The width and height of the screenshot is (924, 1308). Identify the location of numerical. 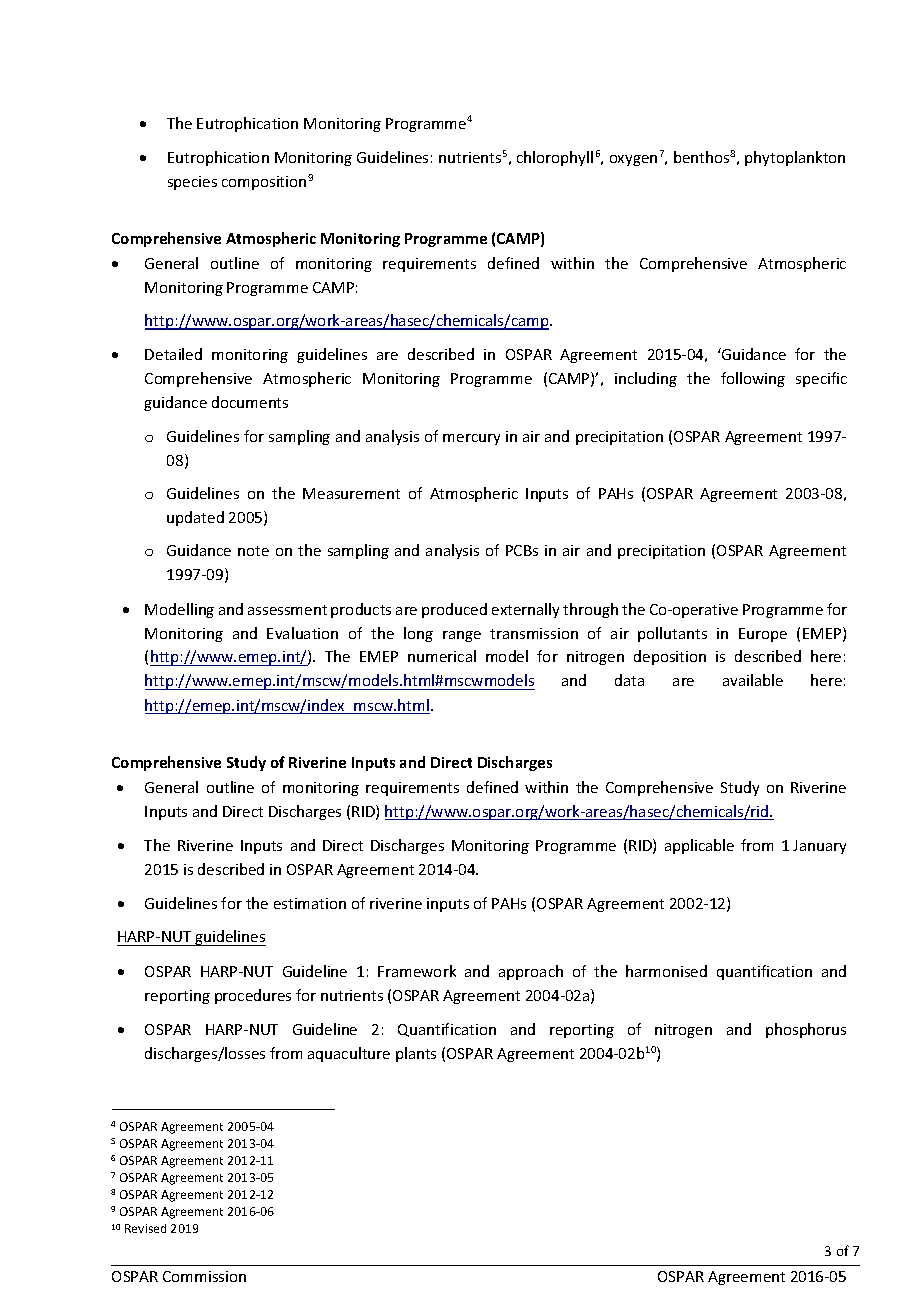
(442, 656).
